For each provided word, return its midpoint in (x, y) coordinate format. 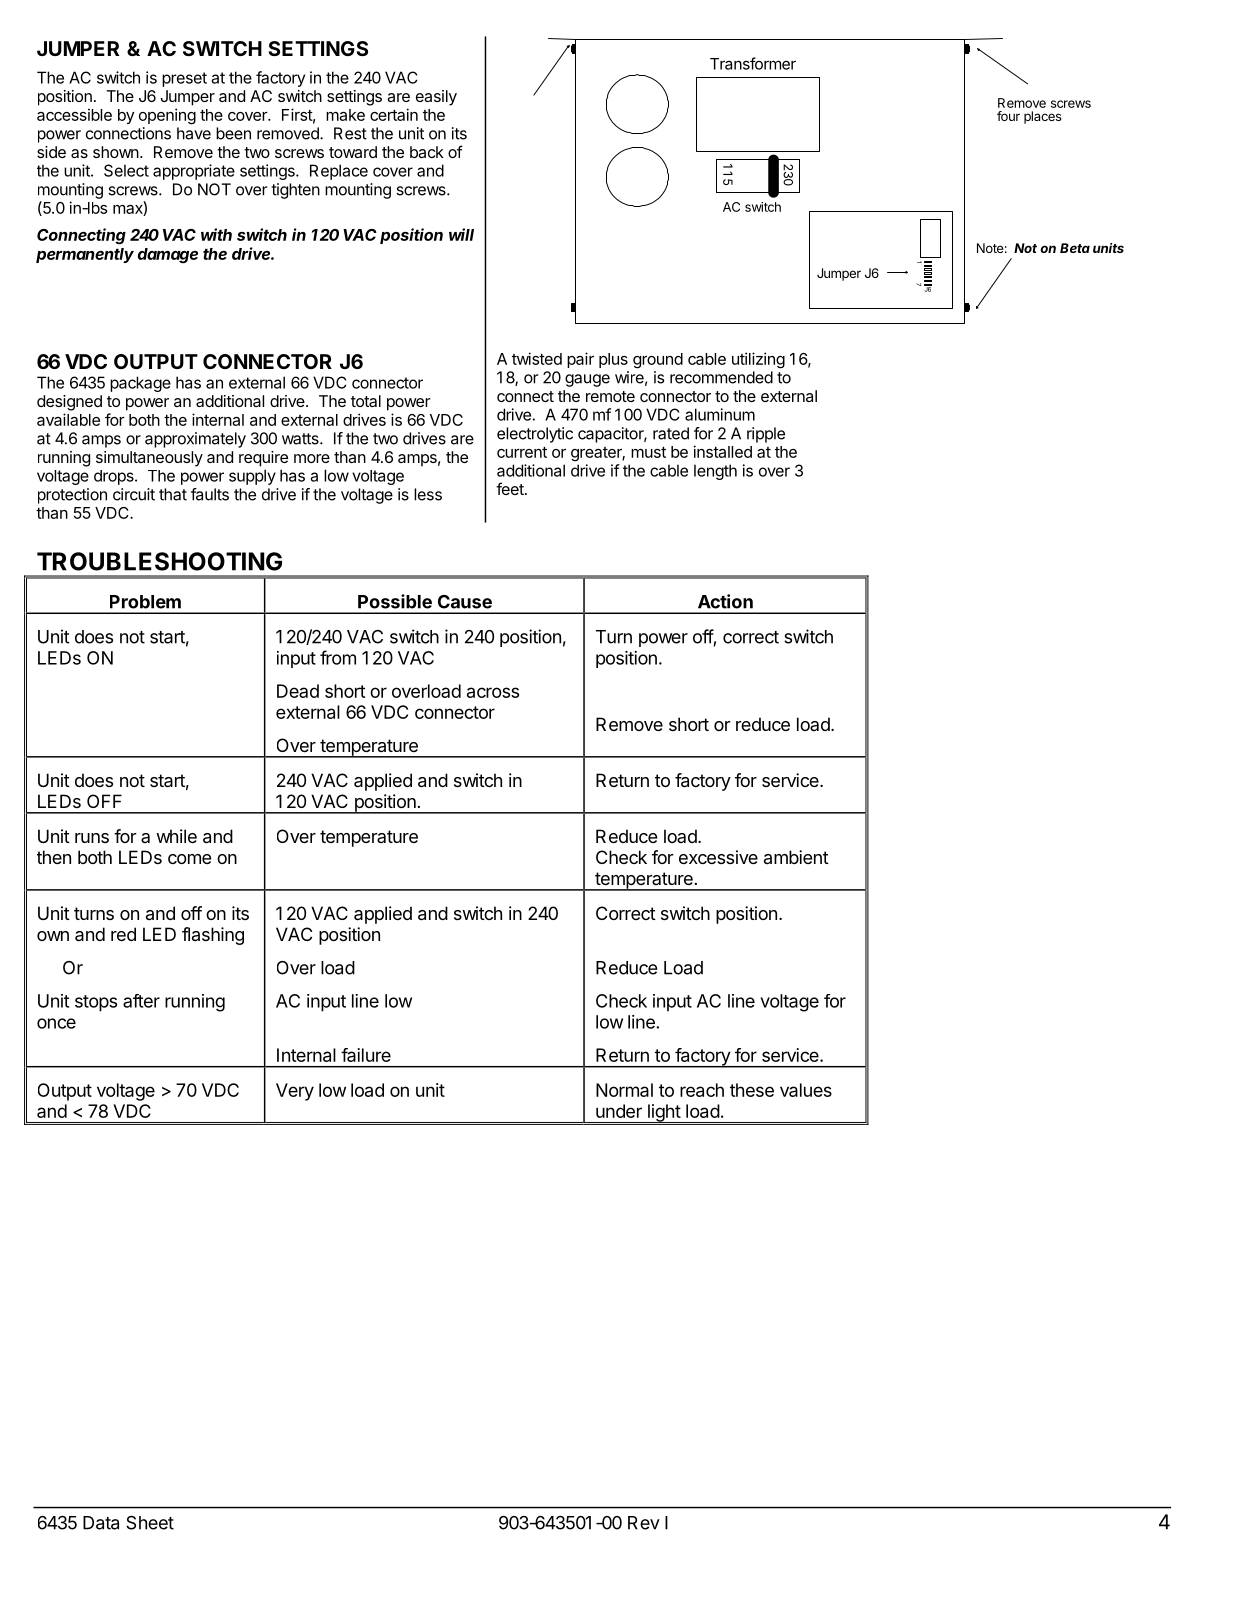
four (1008, 116)
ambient (796, 857)
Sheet (150, 1523)
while (176, 836)
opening (167, 116)
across (493, 692)
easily (436, 98)
